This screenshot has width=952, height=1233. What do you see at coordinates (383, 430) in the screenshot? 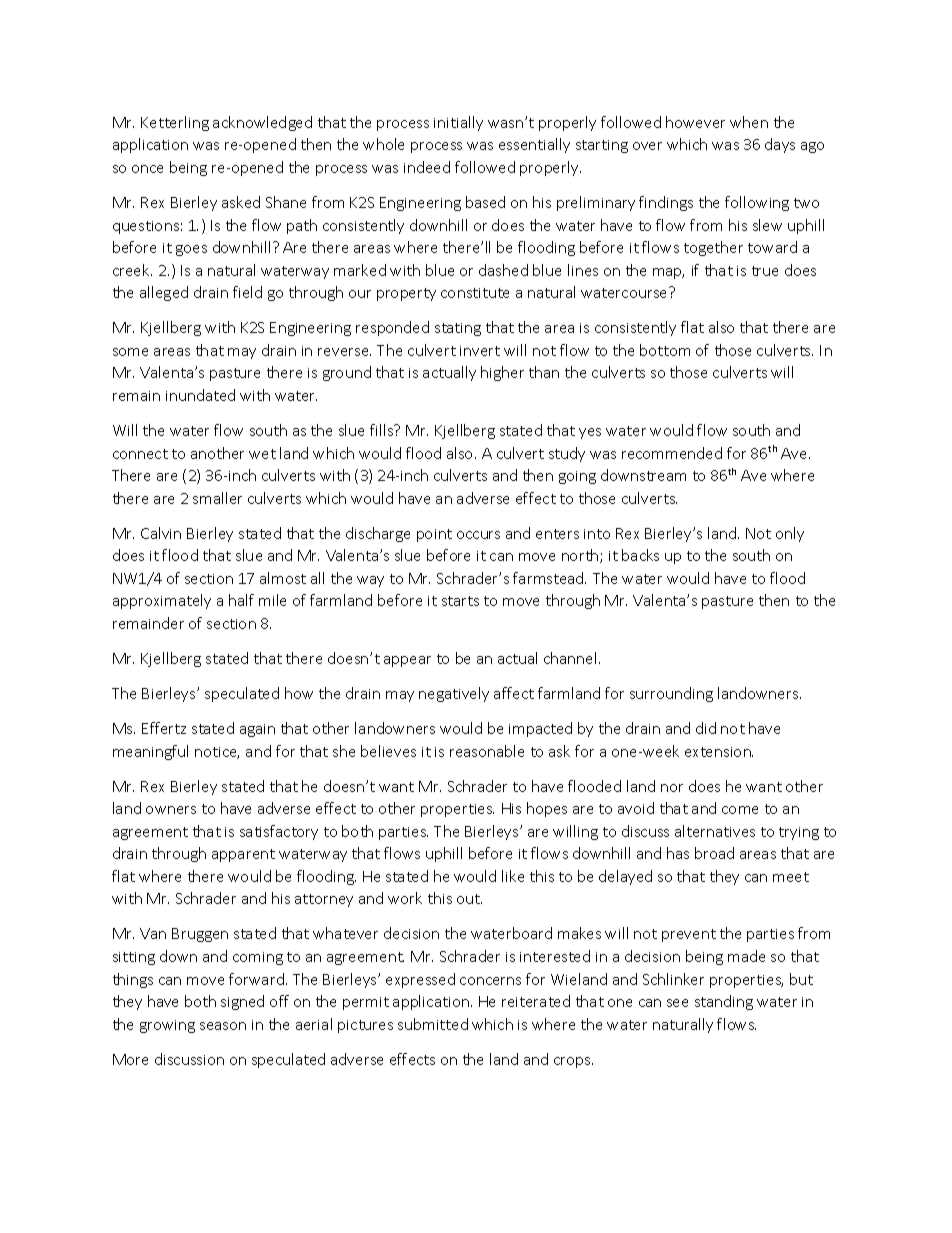
I see `fills` at bounding box center [383, 430].
